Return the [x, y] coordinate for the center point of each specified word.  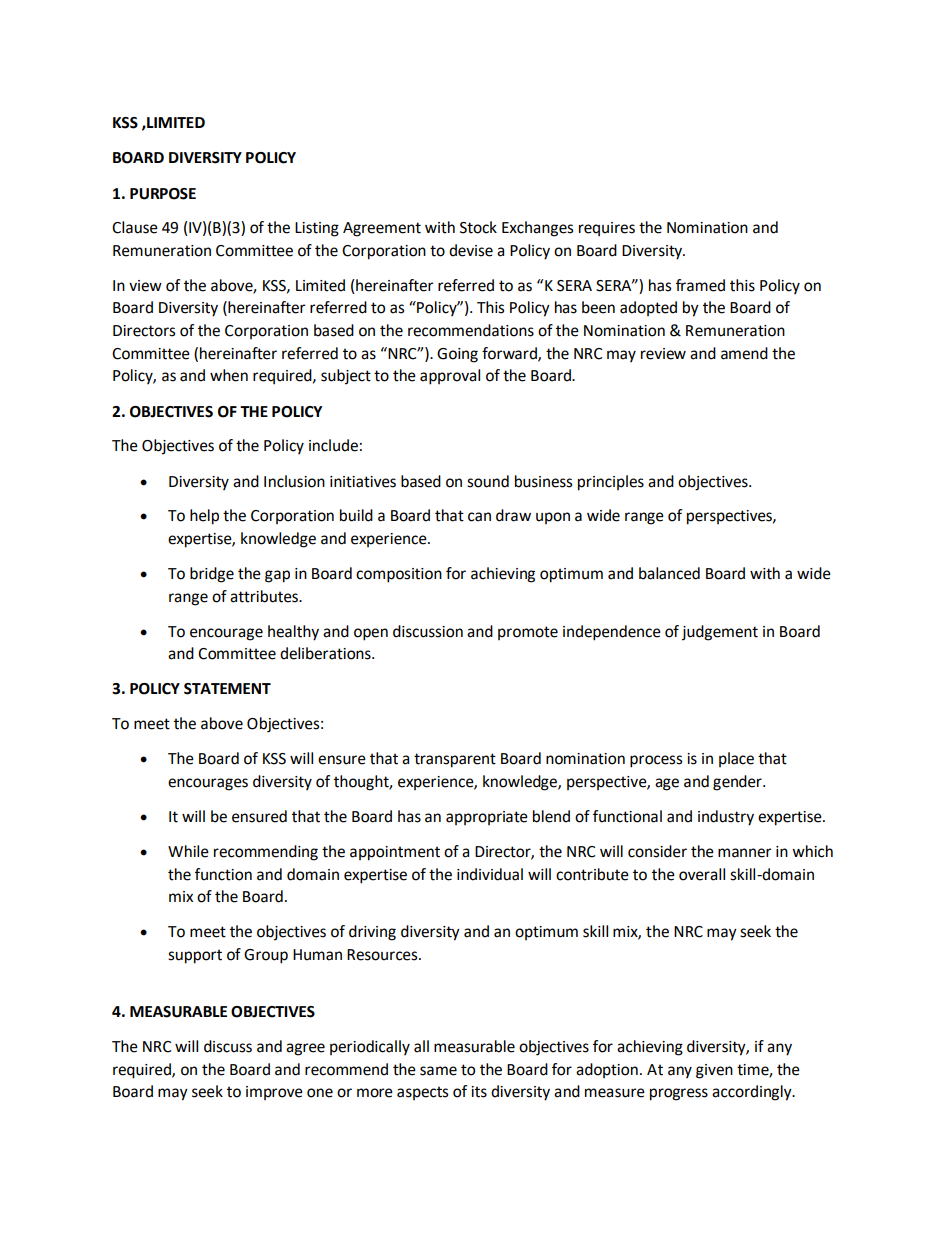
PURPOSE [163, 194]
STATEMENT [227, 689]
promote [528, 633]
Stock [478, 227]
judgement [720, 633]
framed [700, 285]
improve [274, 1093]
